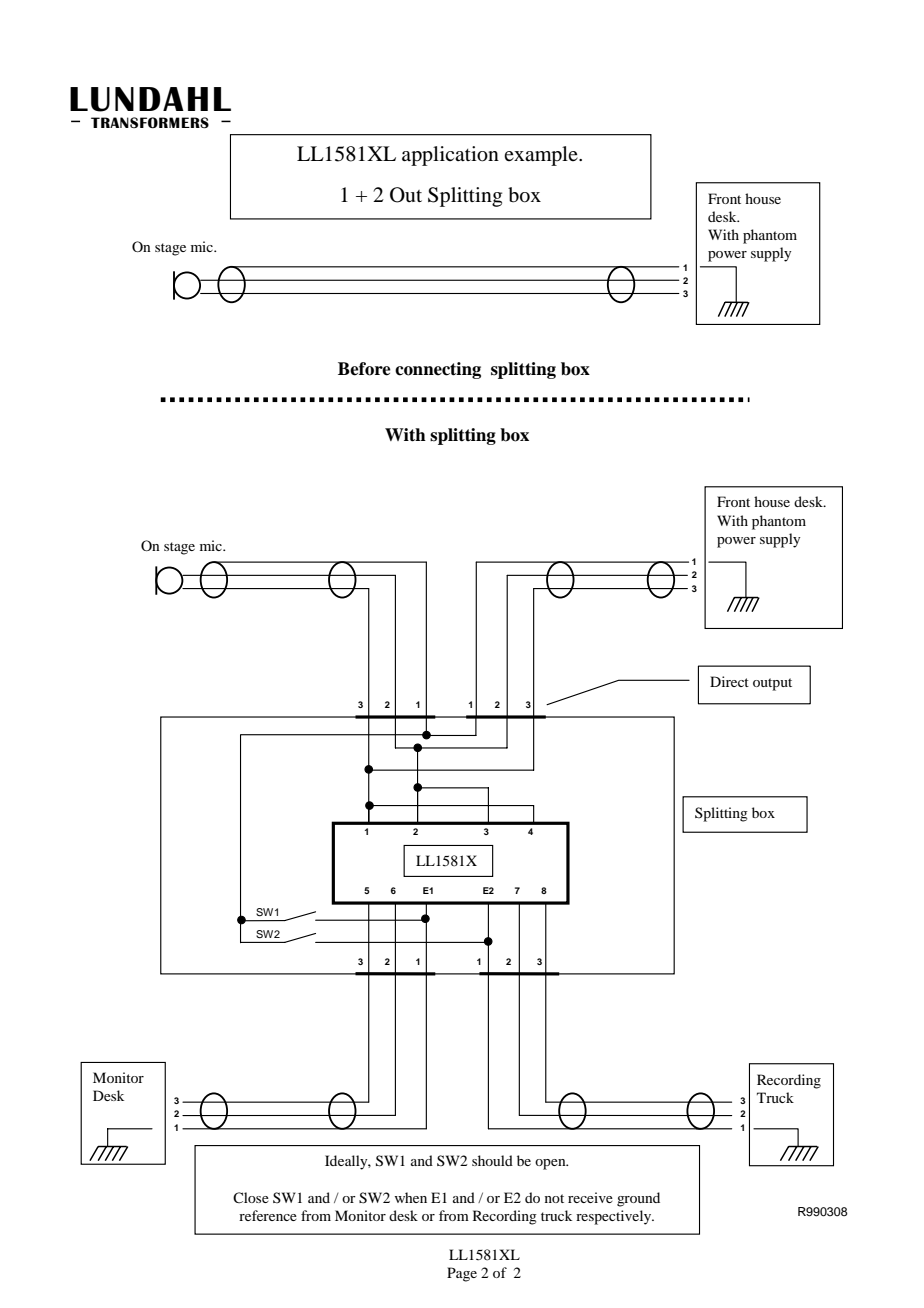  What do you see at coordinates (615, 1217) in the screenshot?
I see `respectively` at bounding box center [615, 1217].
